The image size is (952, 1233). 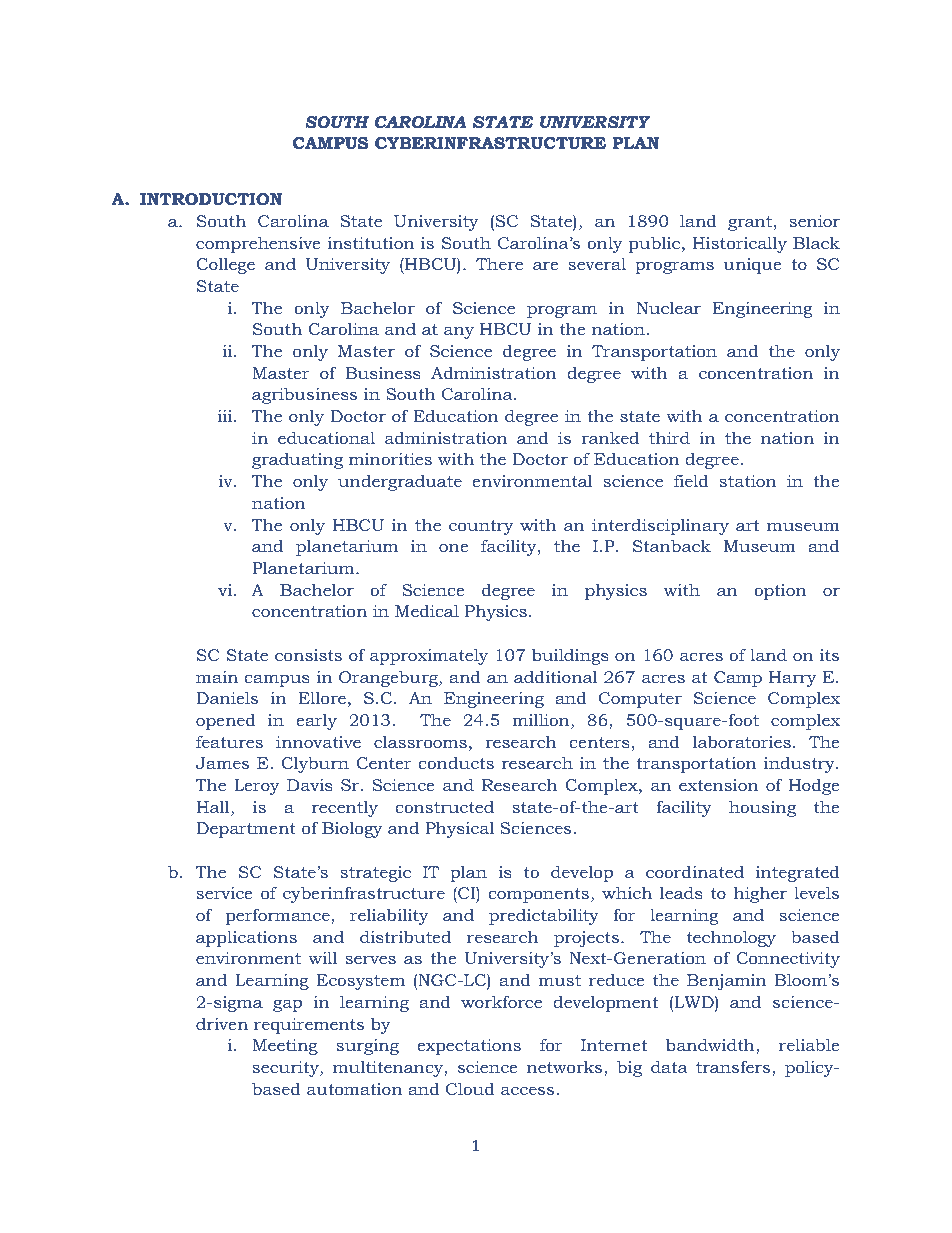 I want to click on conducts, so click(x=456, y=763).
